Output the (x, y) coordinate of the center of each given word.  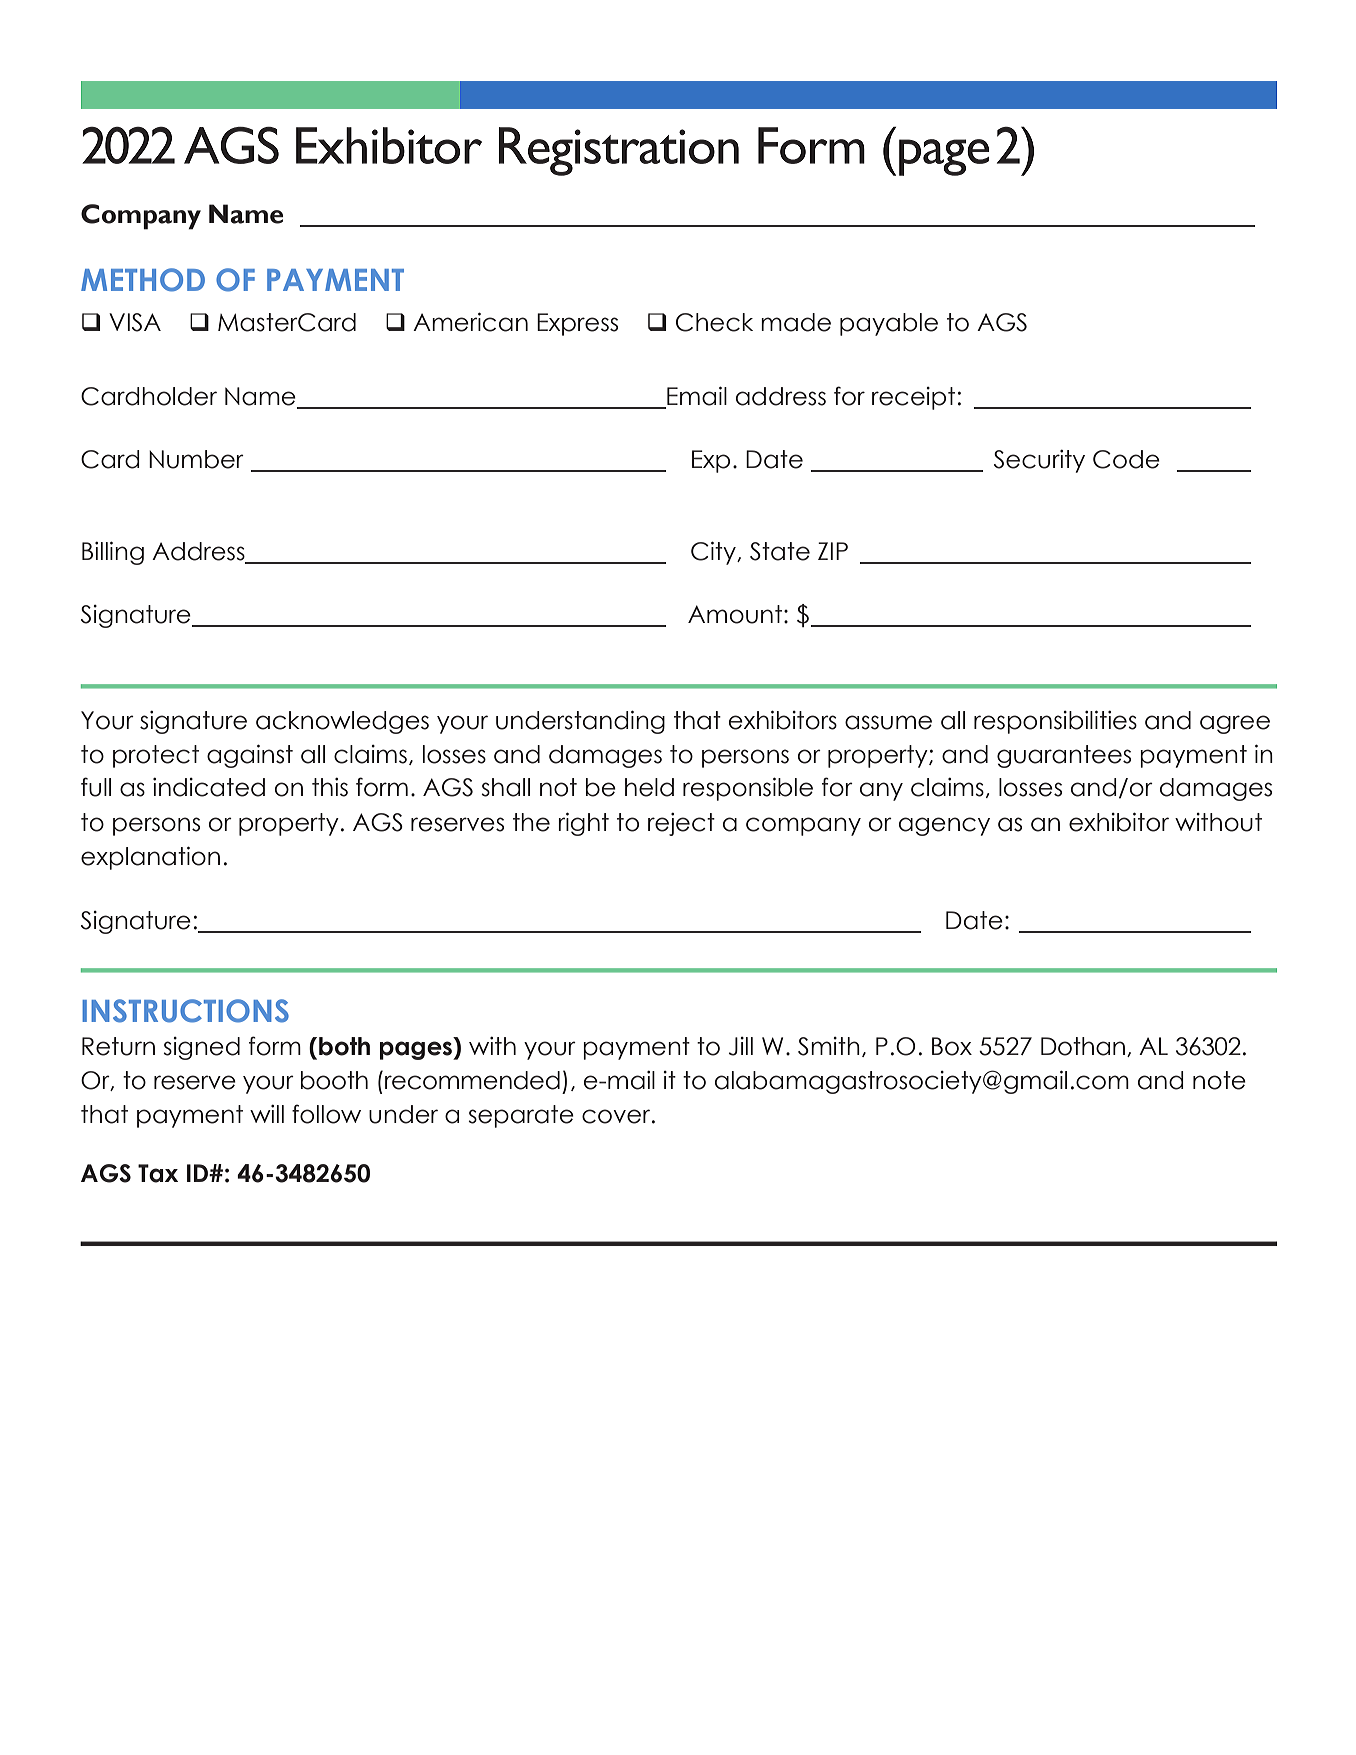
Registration (619, 151)
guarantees (1064, 756)
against (250, 756)
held (649, 787)
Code (1126, 459)
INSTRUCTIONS (185, 1011)
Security (1039, 461)
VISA (135, 322)
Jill (741, 1046)
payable (889, 324)
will (267, 1114)
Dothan (1083, 1046)
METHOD (143, 280)
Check (714, 322)
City (714, 553)
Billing (113, 553)
